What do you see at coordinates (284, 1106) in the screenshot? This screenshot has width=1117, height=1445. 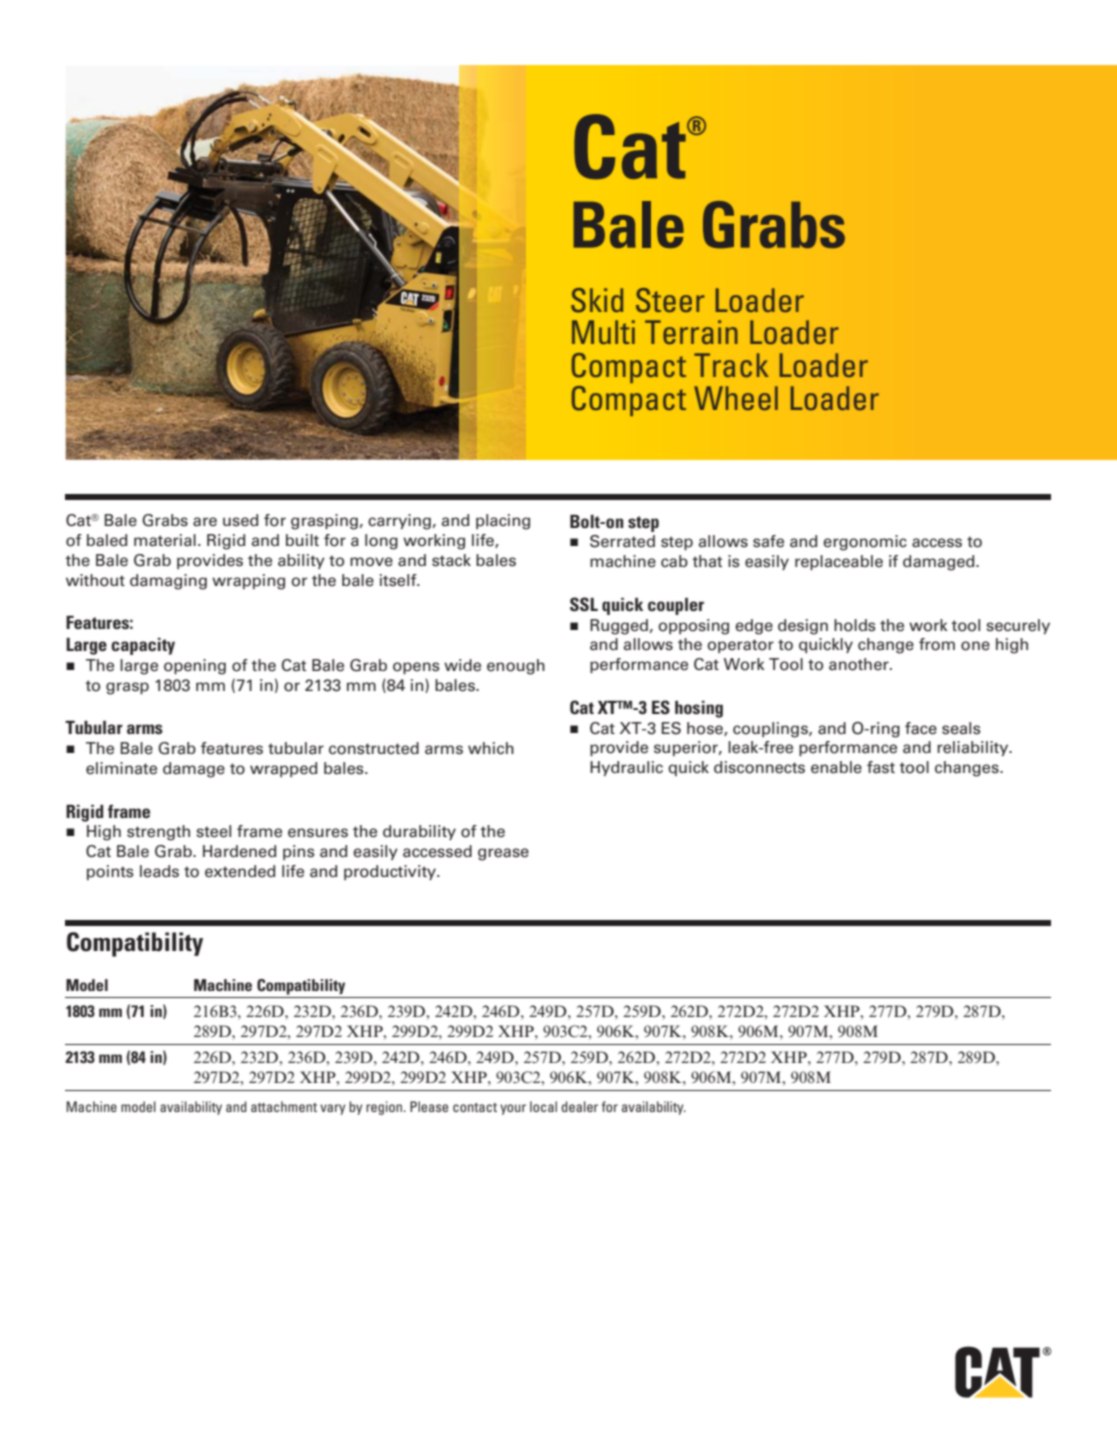 I see `attachment` at bounding box center [284, 1106].
